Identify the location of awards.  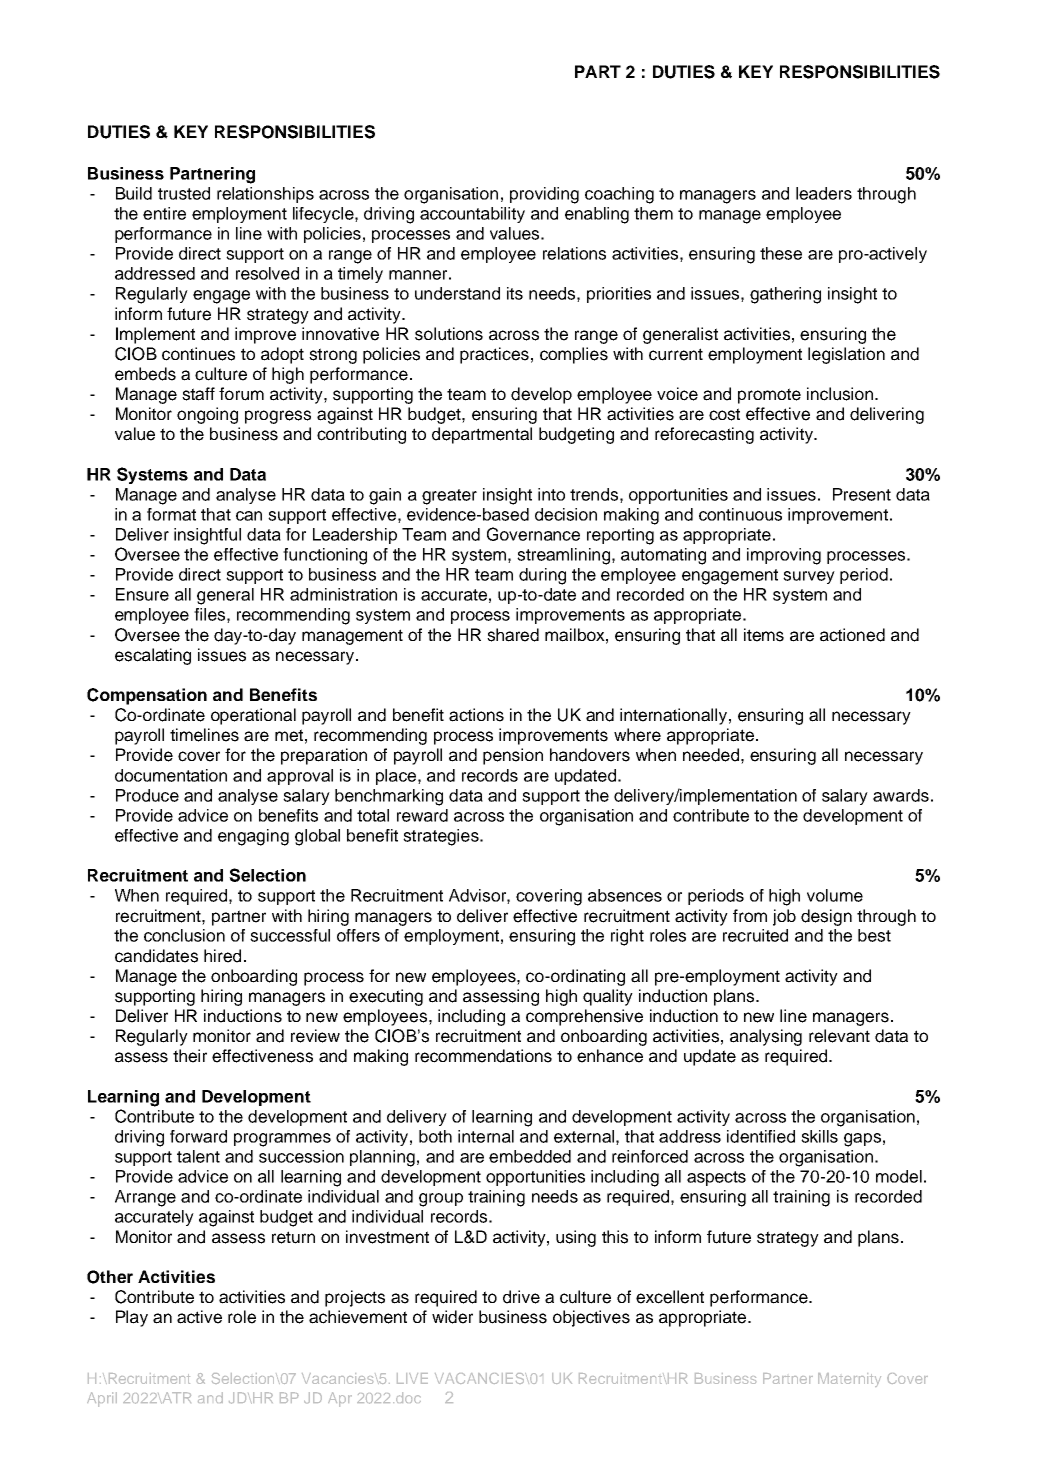
(901, 795).
